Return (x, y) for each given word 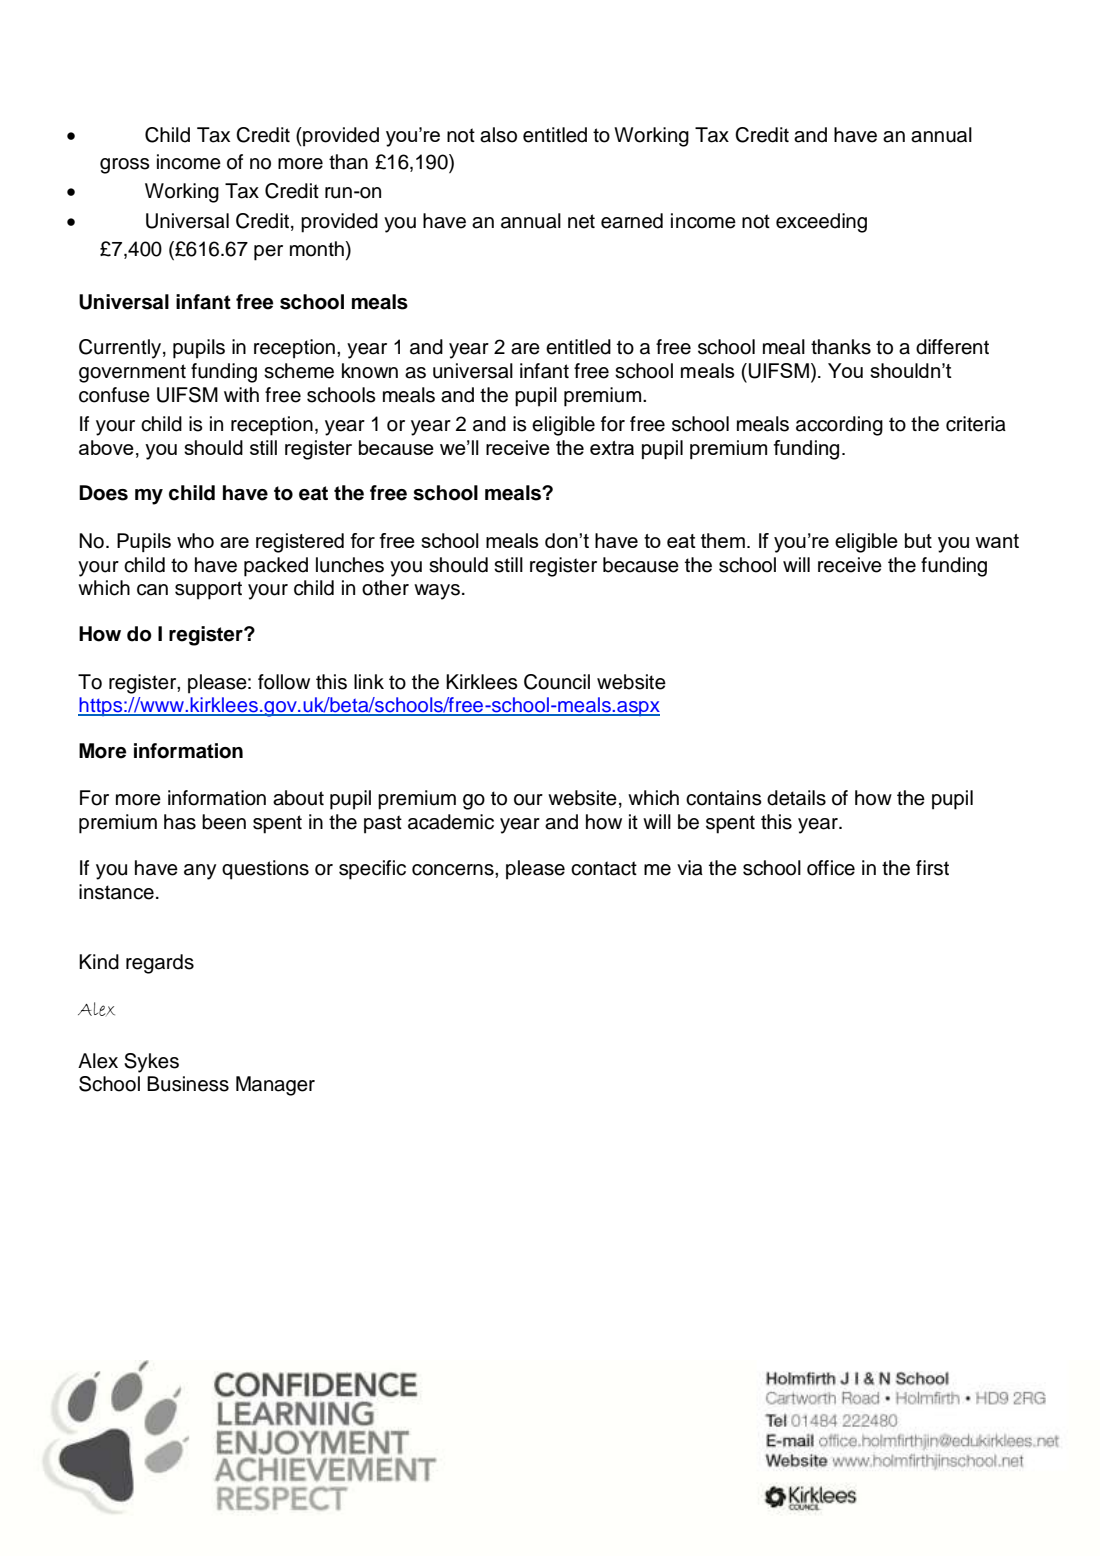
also (498, 135)
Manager (275, 1086)
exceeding (821, 223)
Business (188, 1084)
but (918, 540)
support (208, 590)
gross (125, 166)
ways (437, 592)
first (932, 868)
